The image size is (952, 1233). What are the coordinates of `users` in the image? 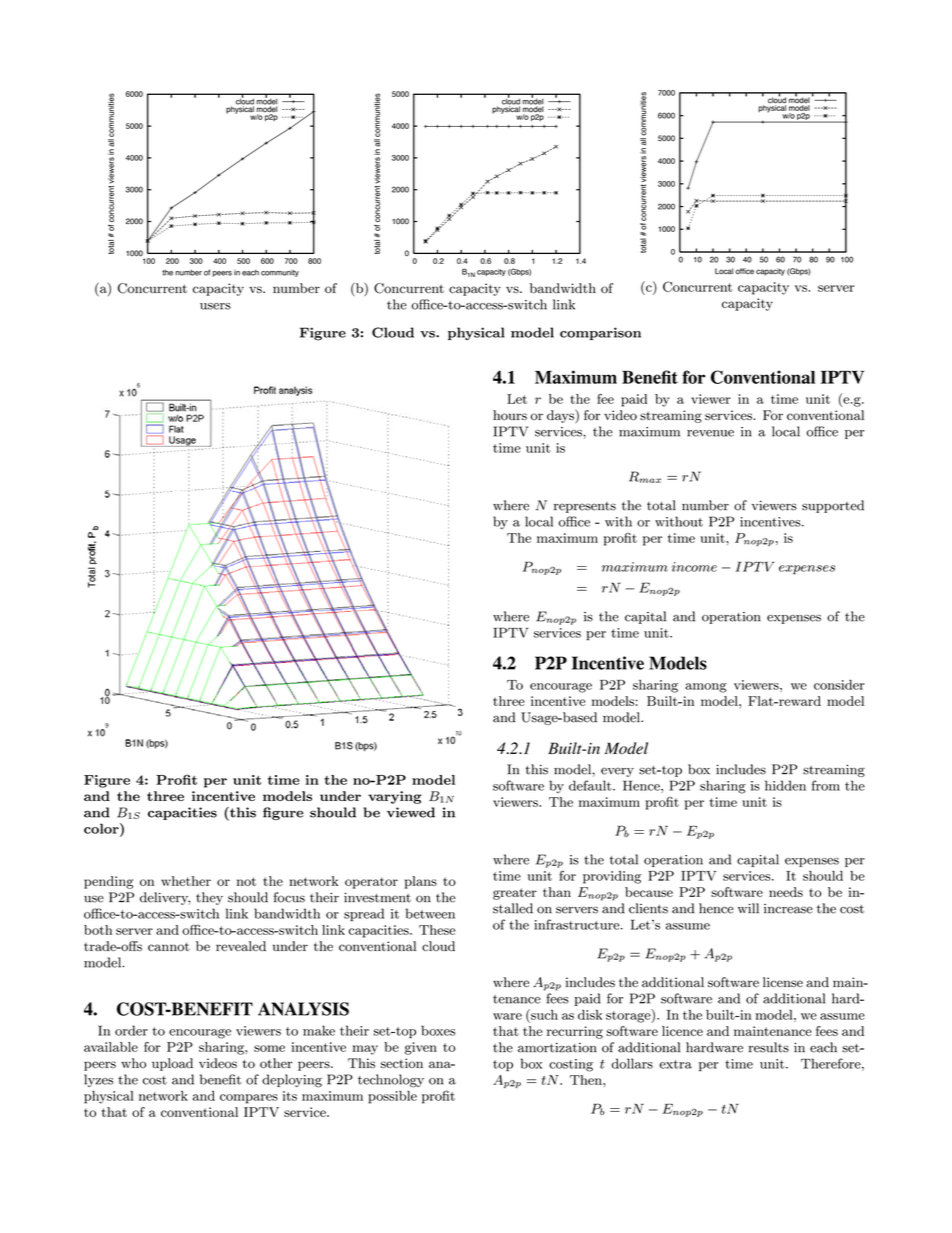 It's located at (215, 306).
